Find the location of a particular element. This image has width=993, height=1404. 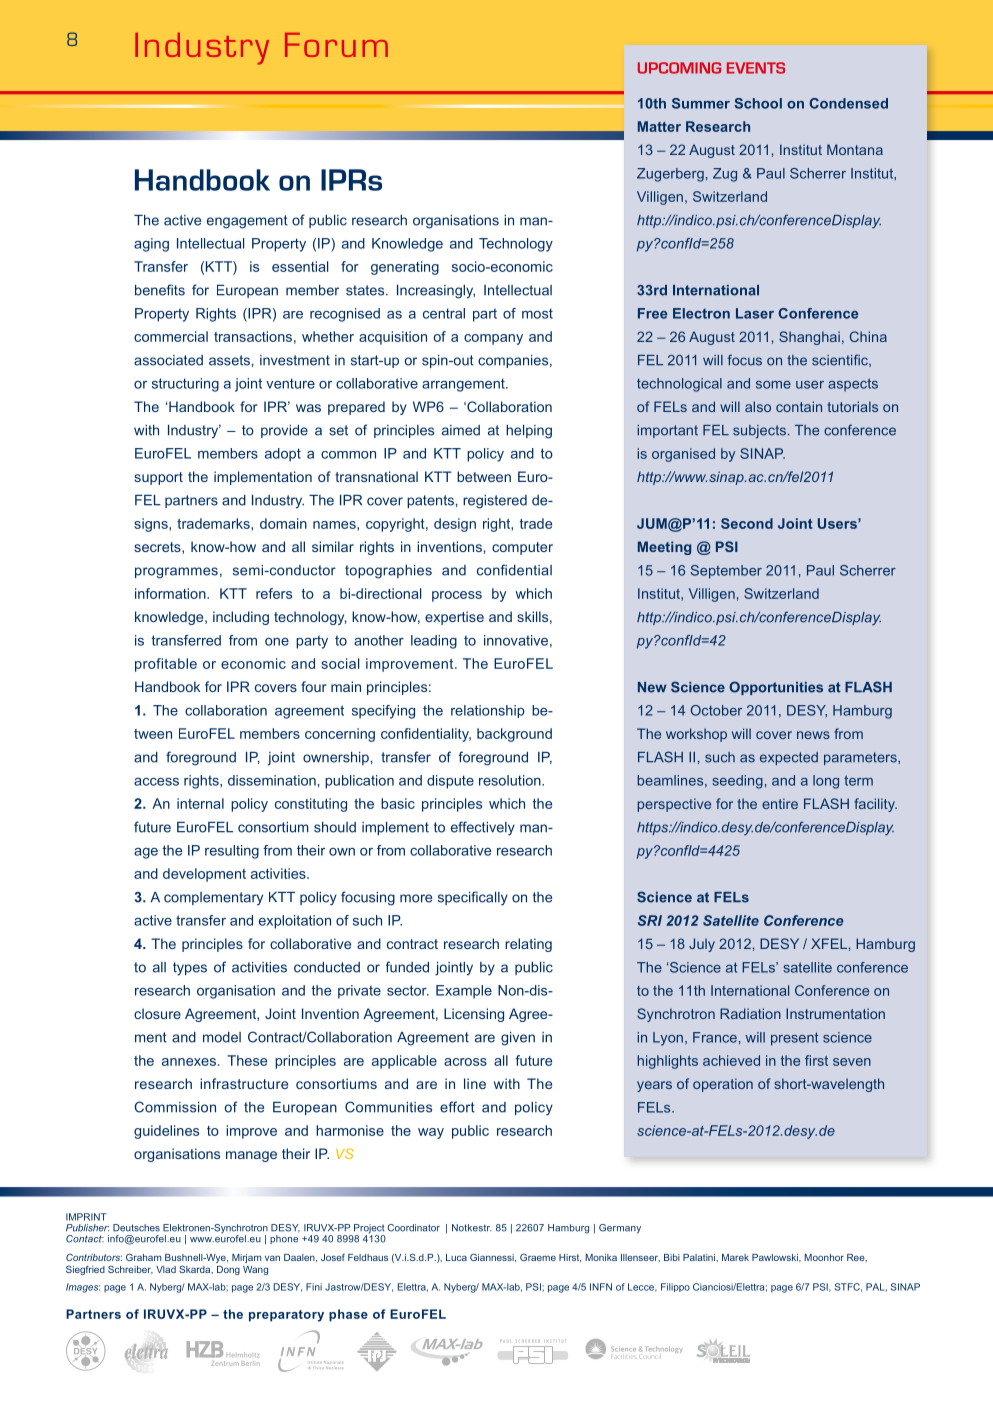

Vlad is located at coordinates (166, 1269).
